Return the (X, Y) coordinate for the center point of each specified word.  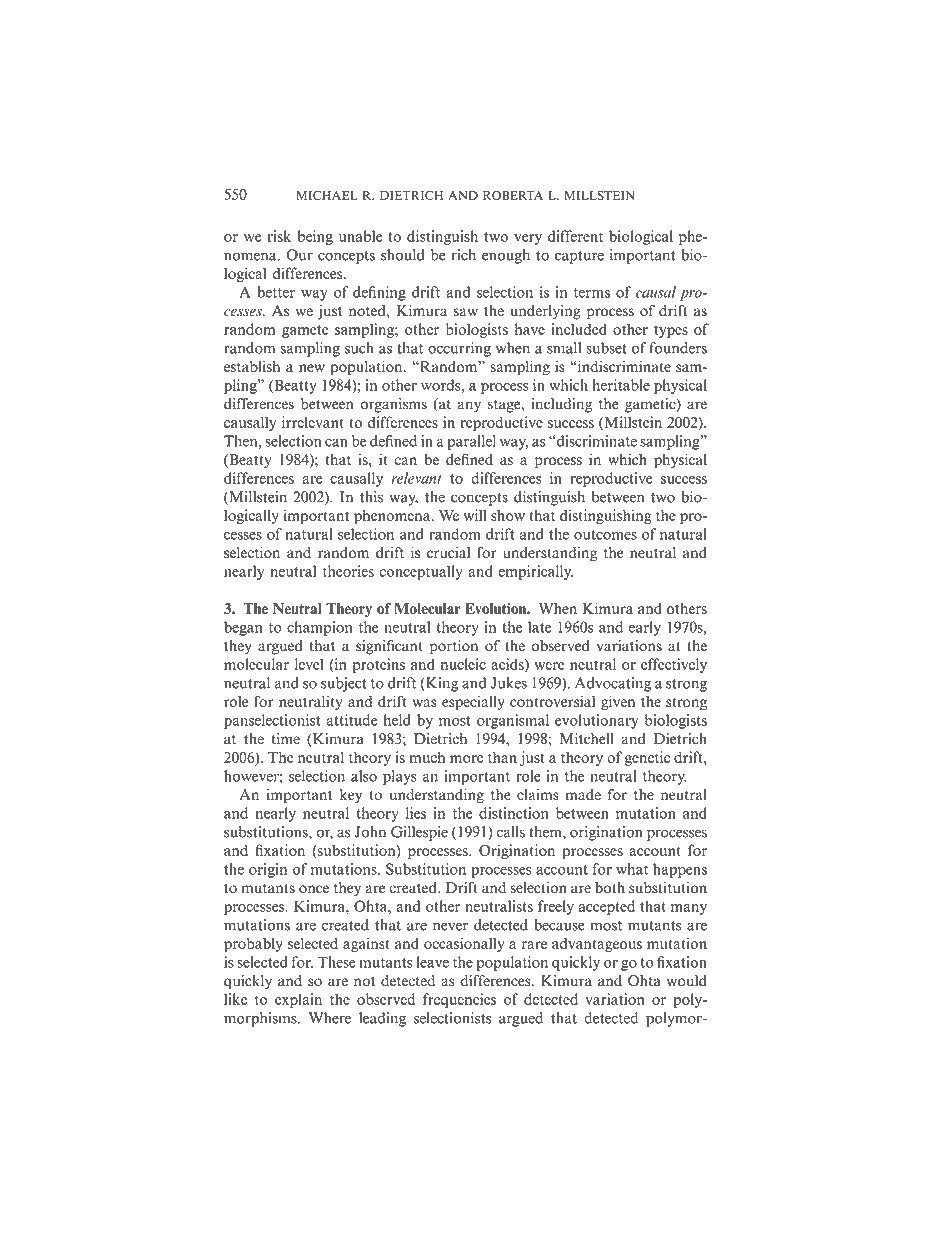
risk (279, 236)
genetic (647, 758)
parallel (471, 442)
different (575, 236)
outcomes (605, 535)
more (466, 759)
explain (298, 1000)
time (286, 739)
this (371, 497)
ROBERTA (513, 195)
